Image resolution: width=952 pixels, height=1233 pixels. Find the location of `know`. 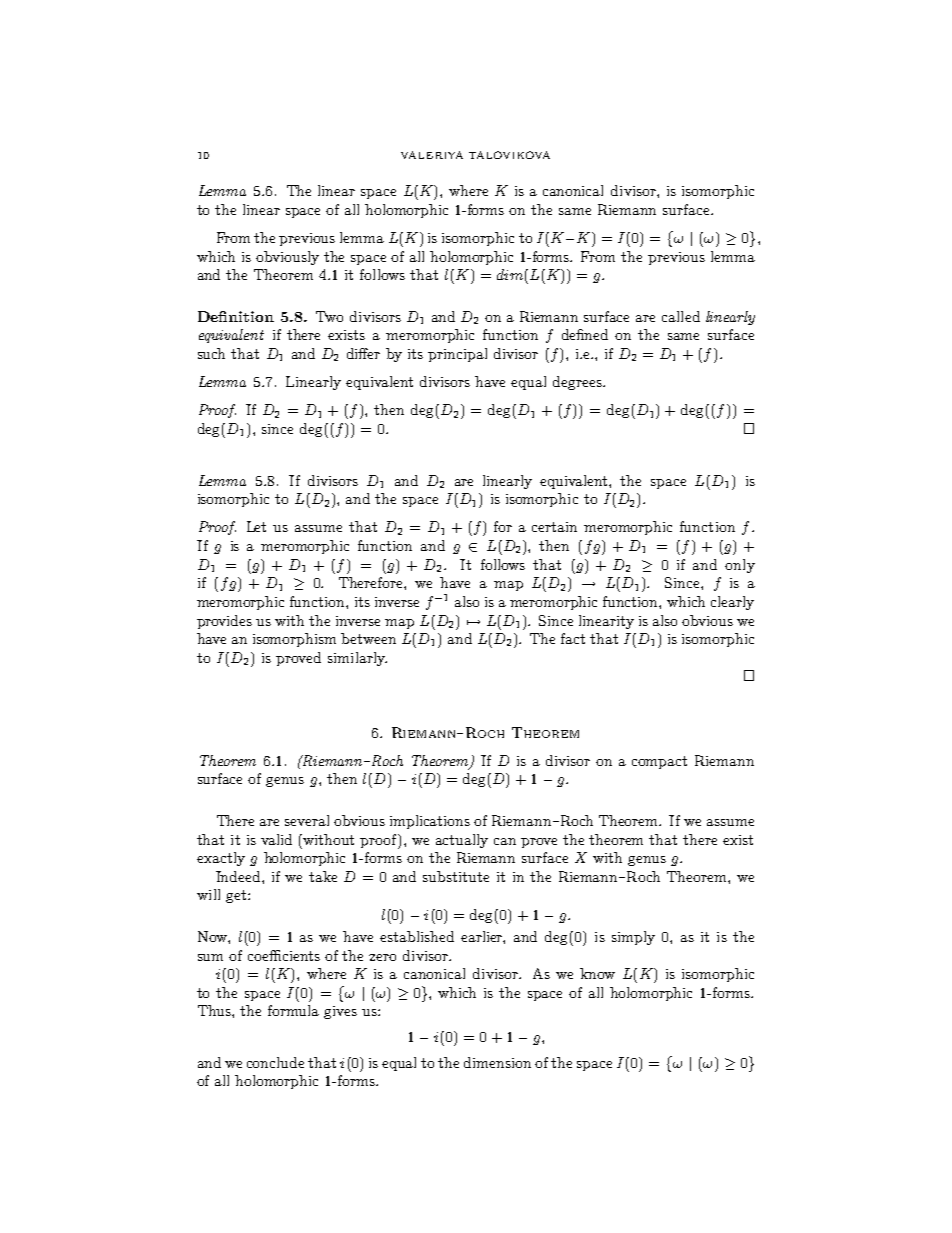

know is located at coordinates (597, 973).
